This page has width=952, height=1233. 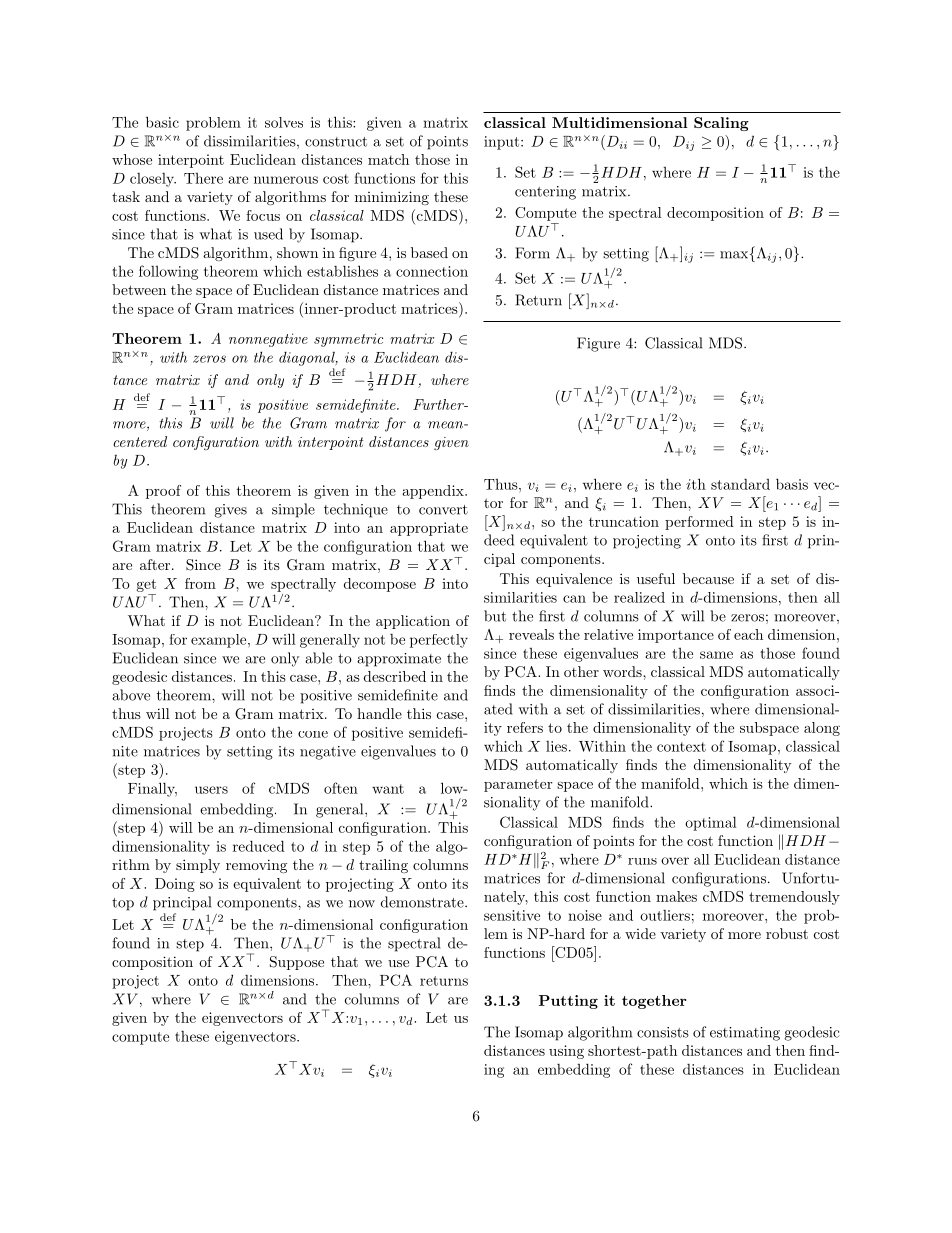 I want to click on but, so click(x=495, y=616).
